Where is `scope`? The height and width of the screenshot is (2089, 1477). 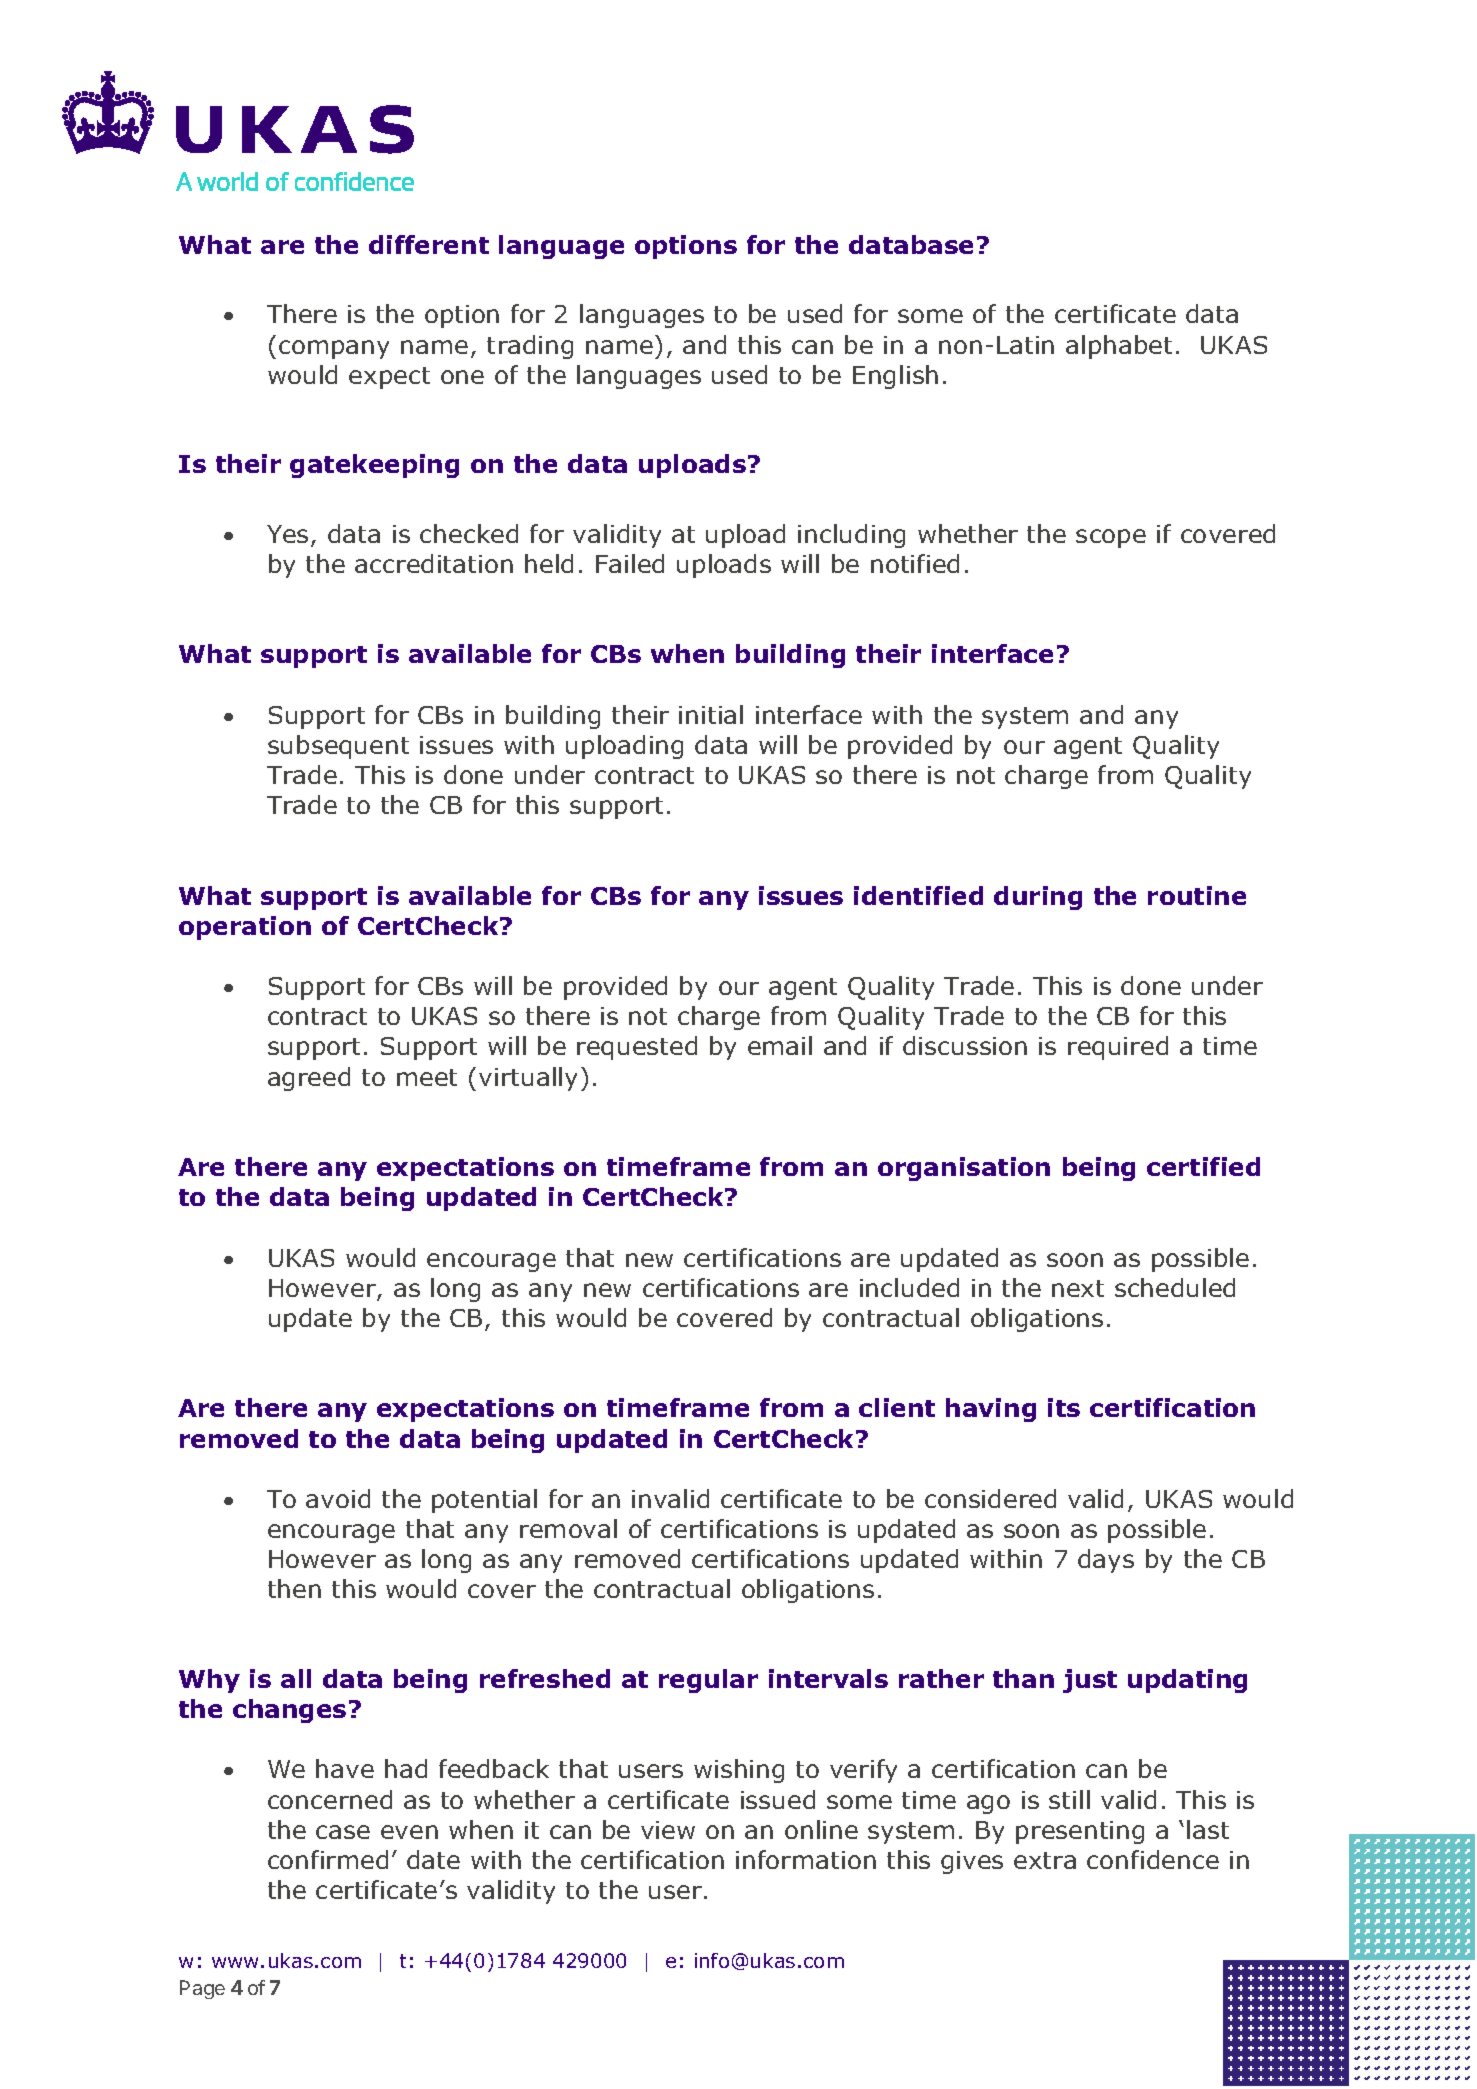 scope is located at coordinates (1111, 538).
